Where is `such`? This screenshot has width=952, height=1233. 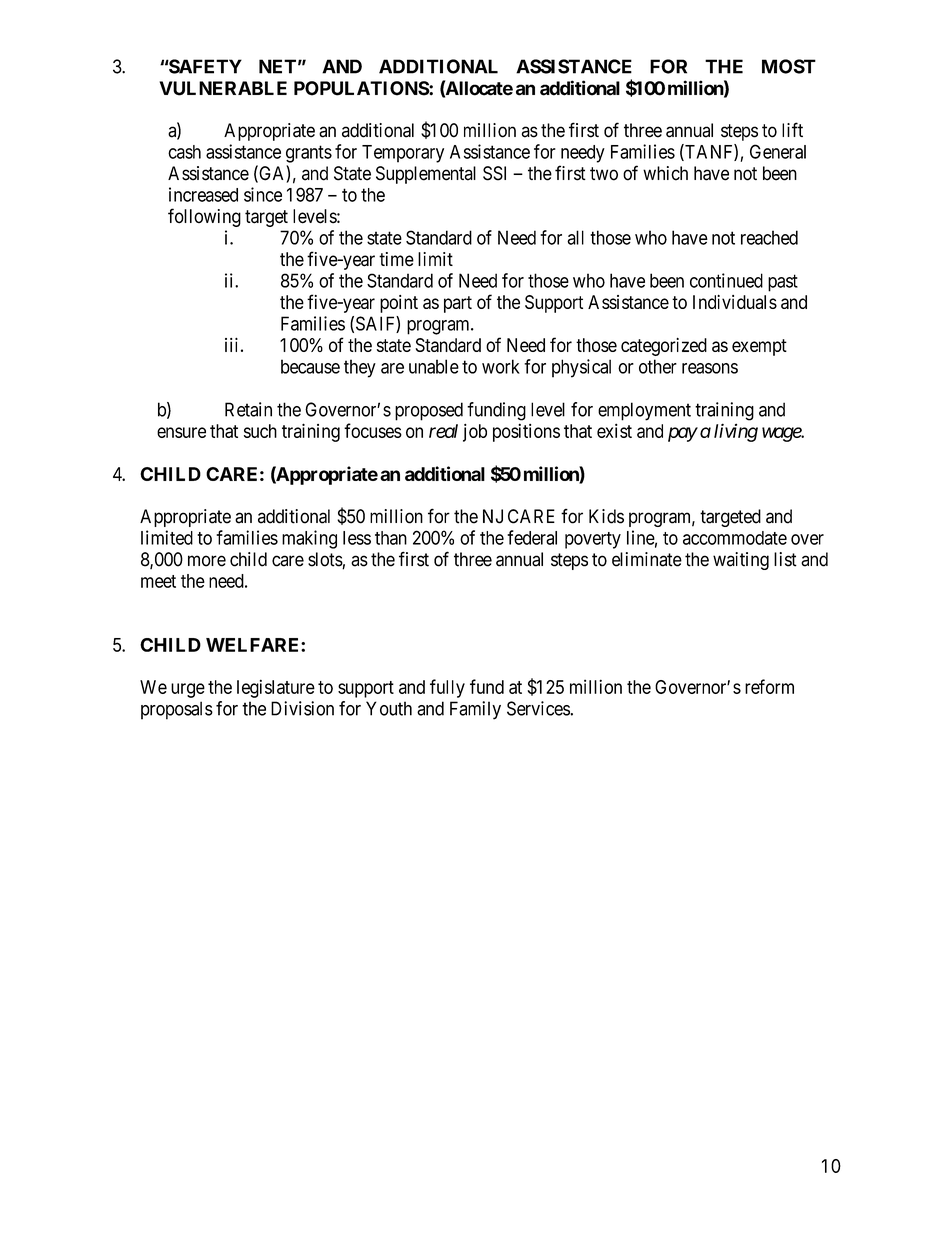
such is located at coordinates (260, 431).
